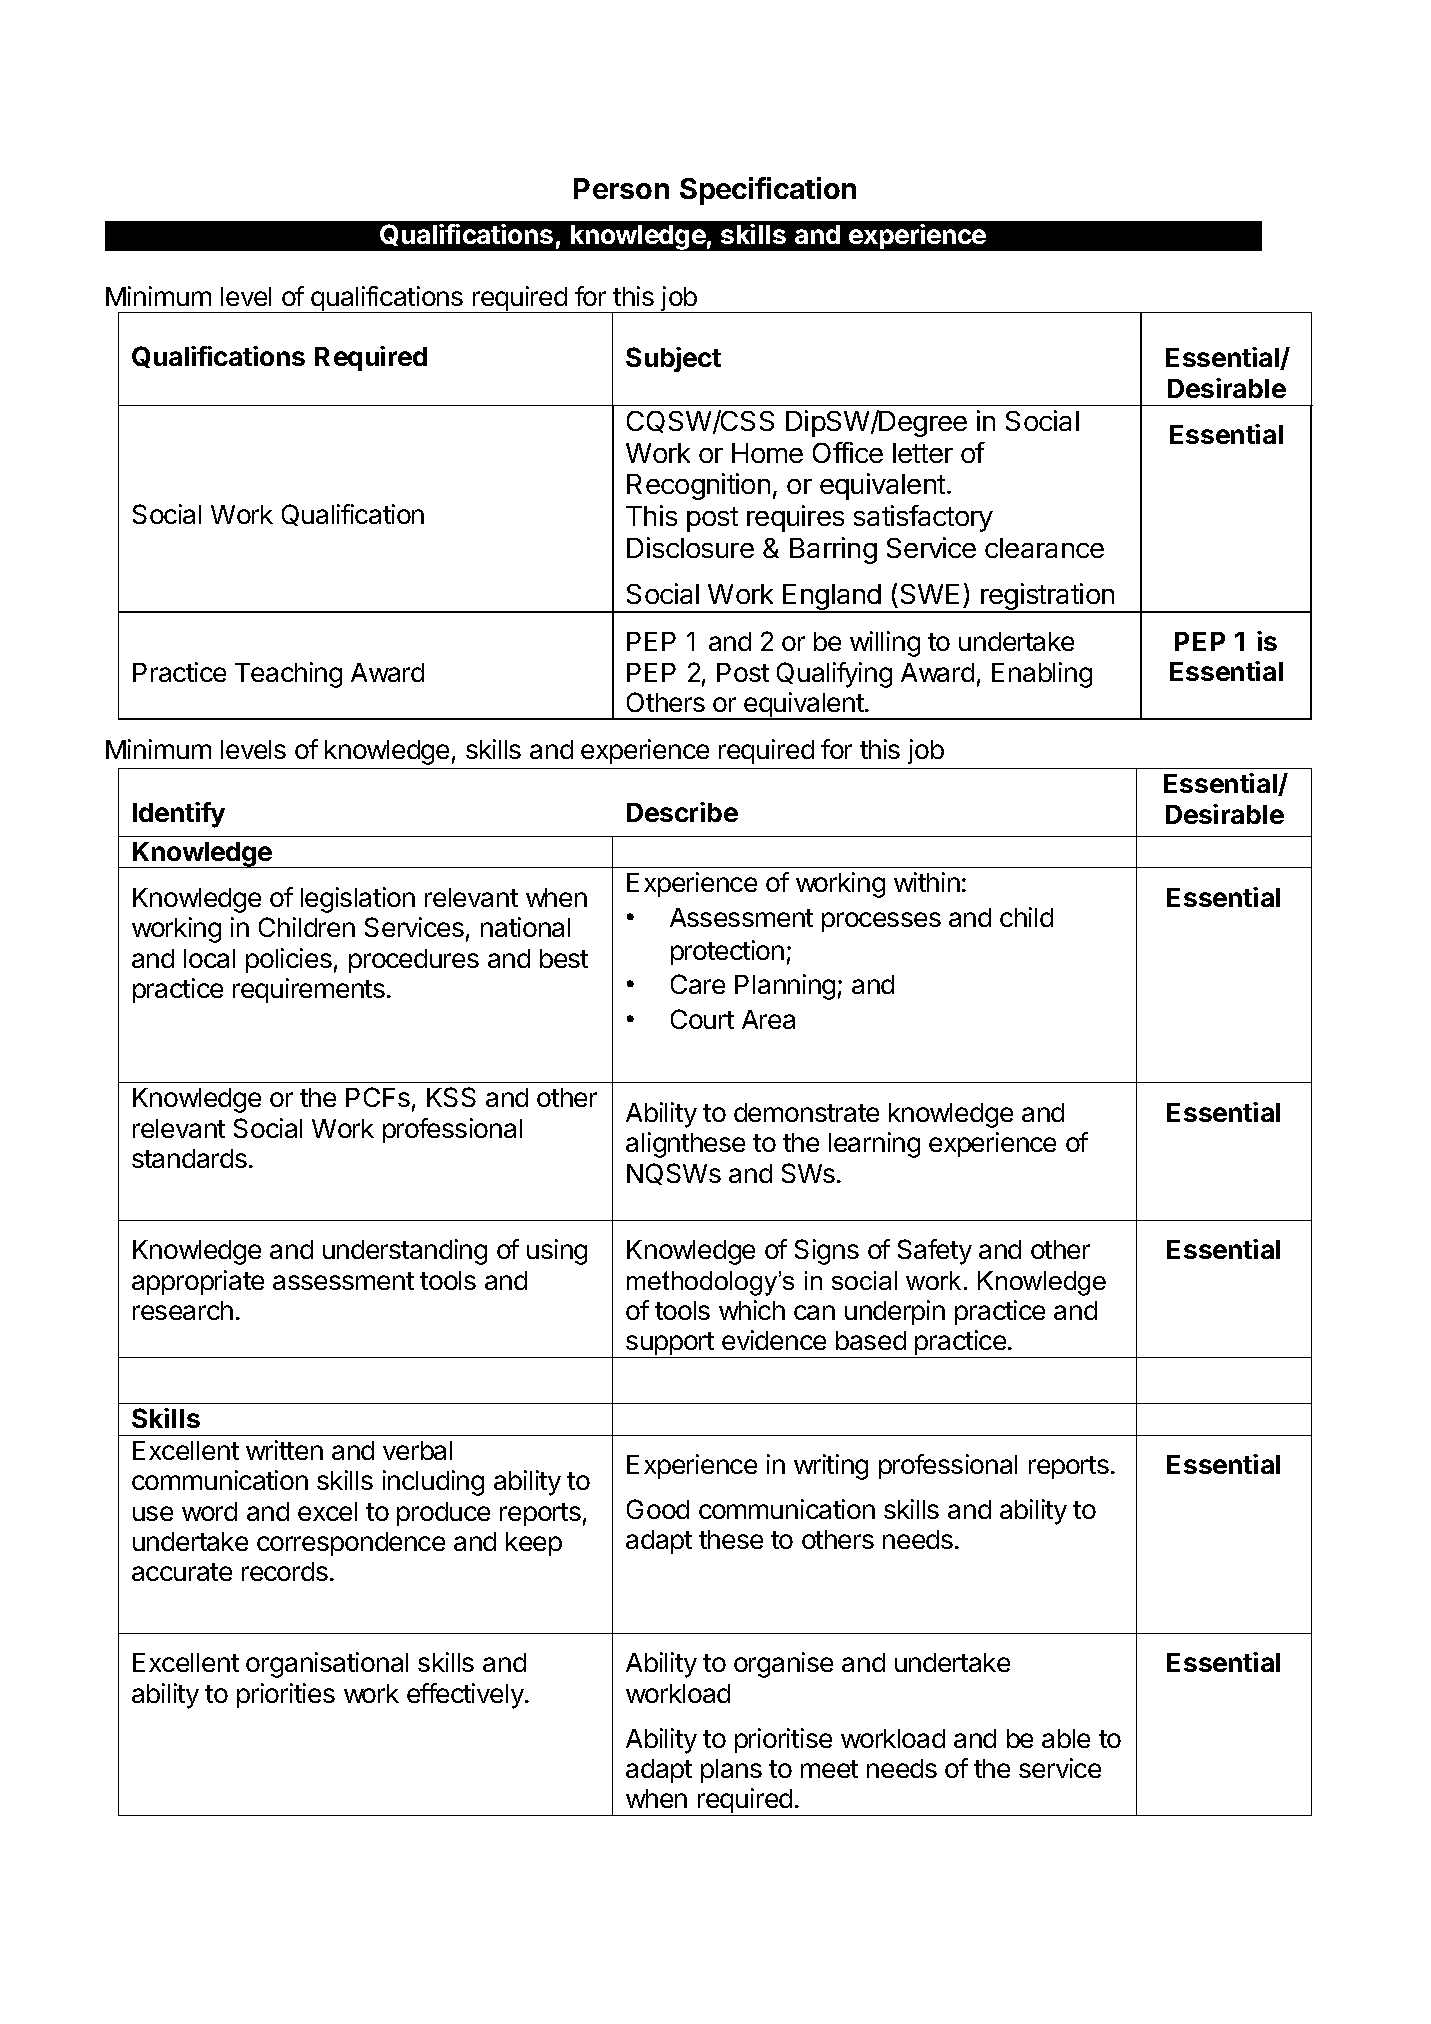  Describe the element at coordinates (288, 675) in the page. I see `Teaching` at that location.
